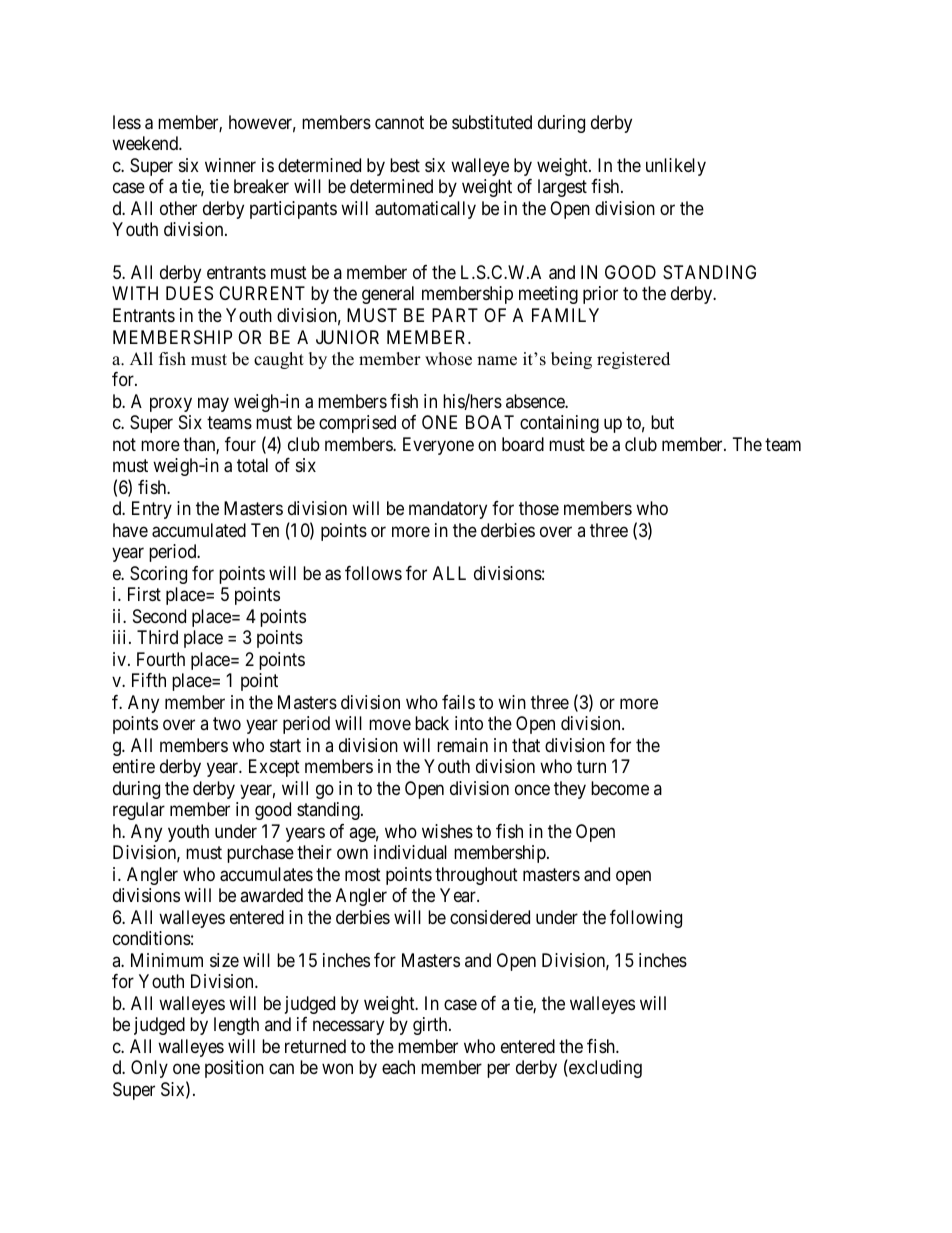 The width and height of the screenshot is (952, 1233). Describe the element at coordinates (373, 573) in the screenshot. I see `follows` at that location.
